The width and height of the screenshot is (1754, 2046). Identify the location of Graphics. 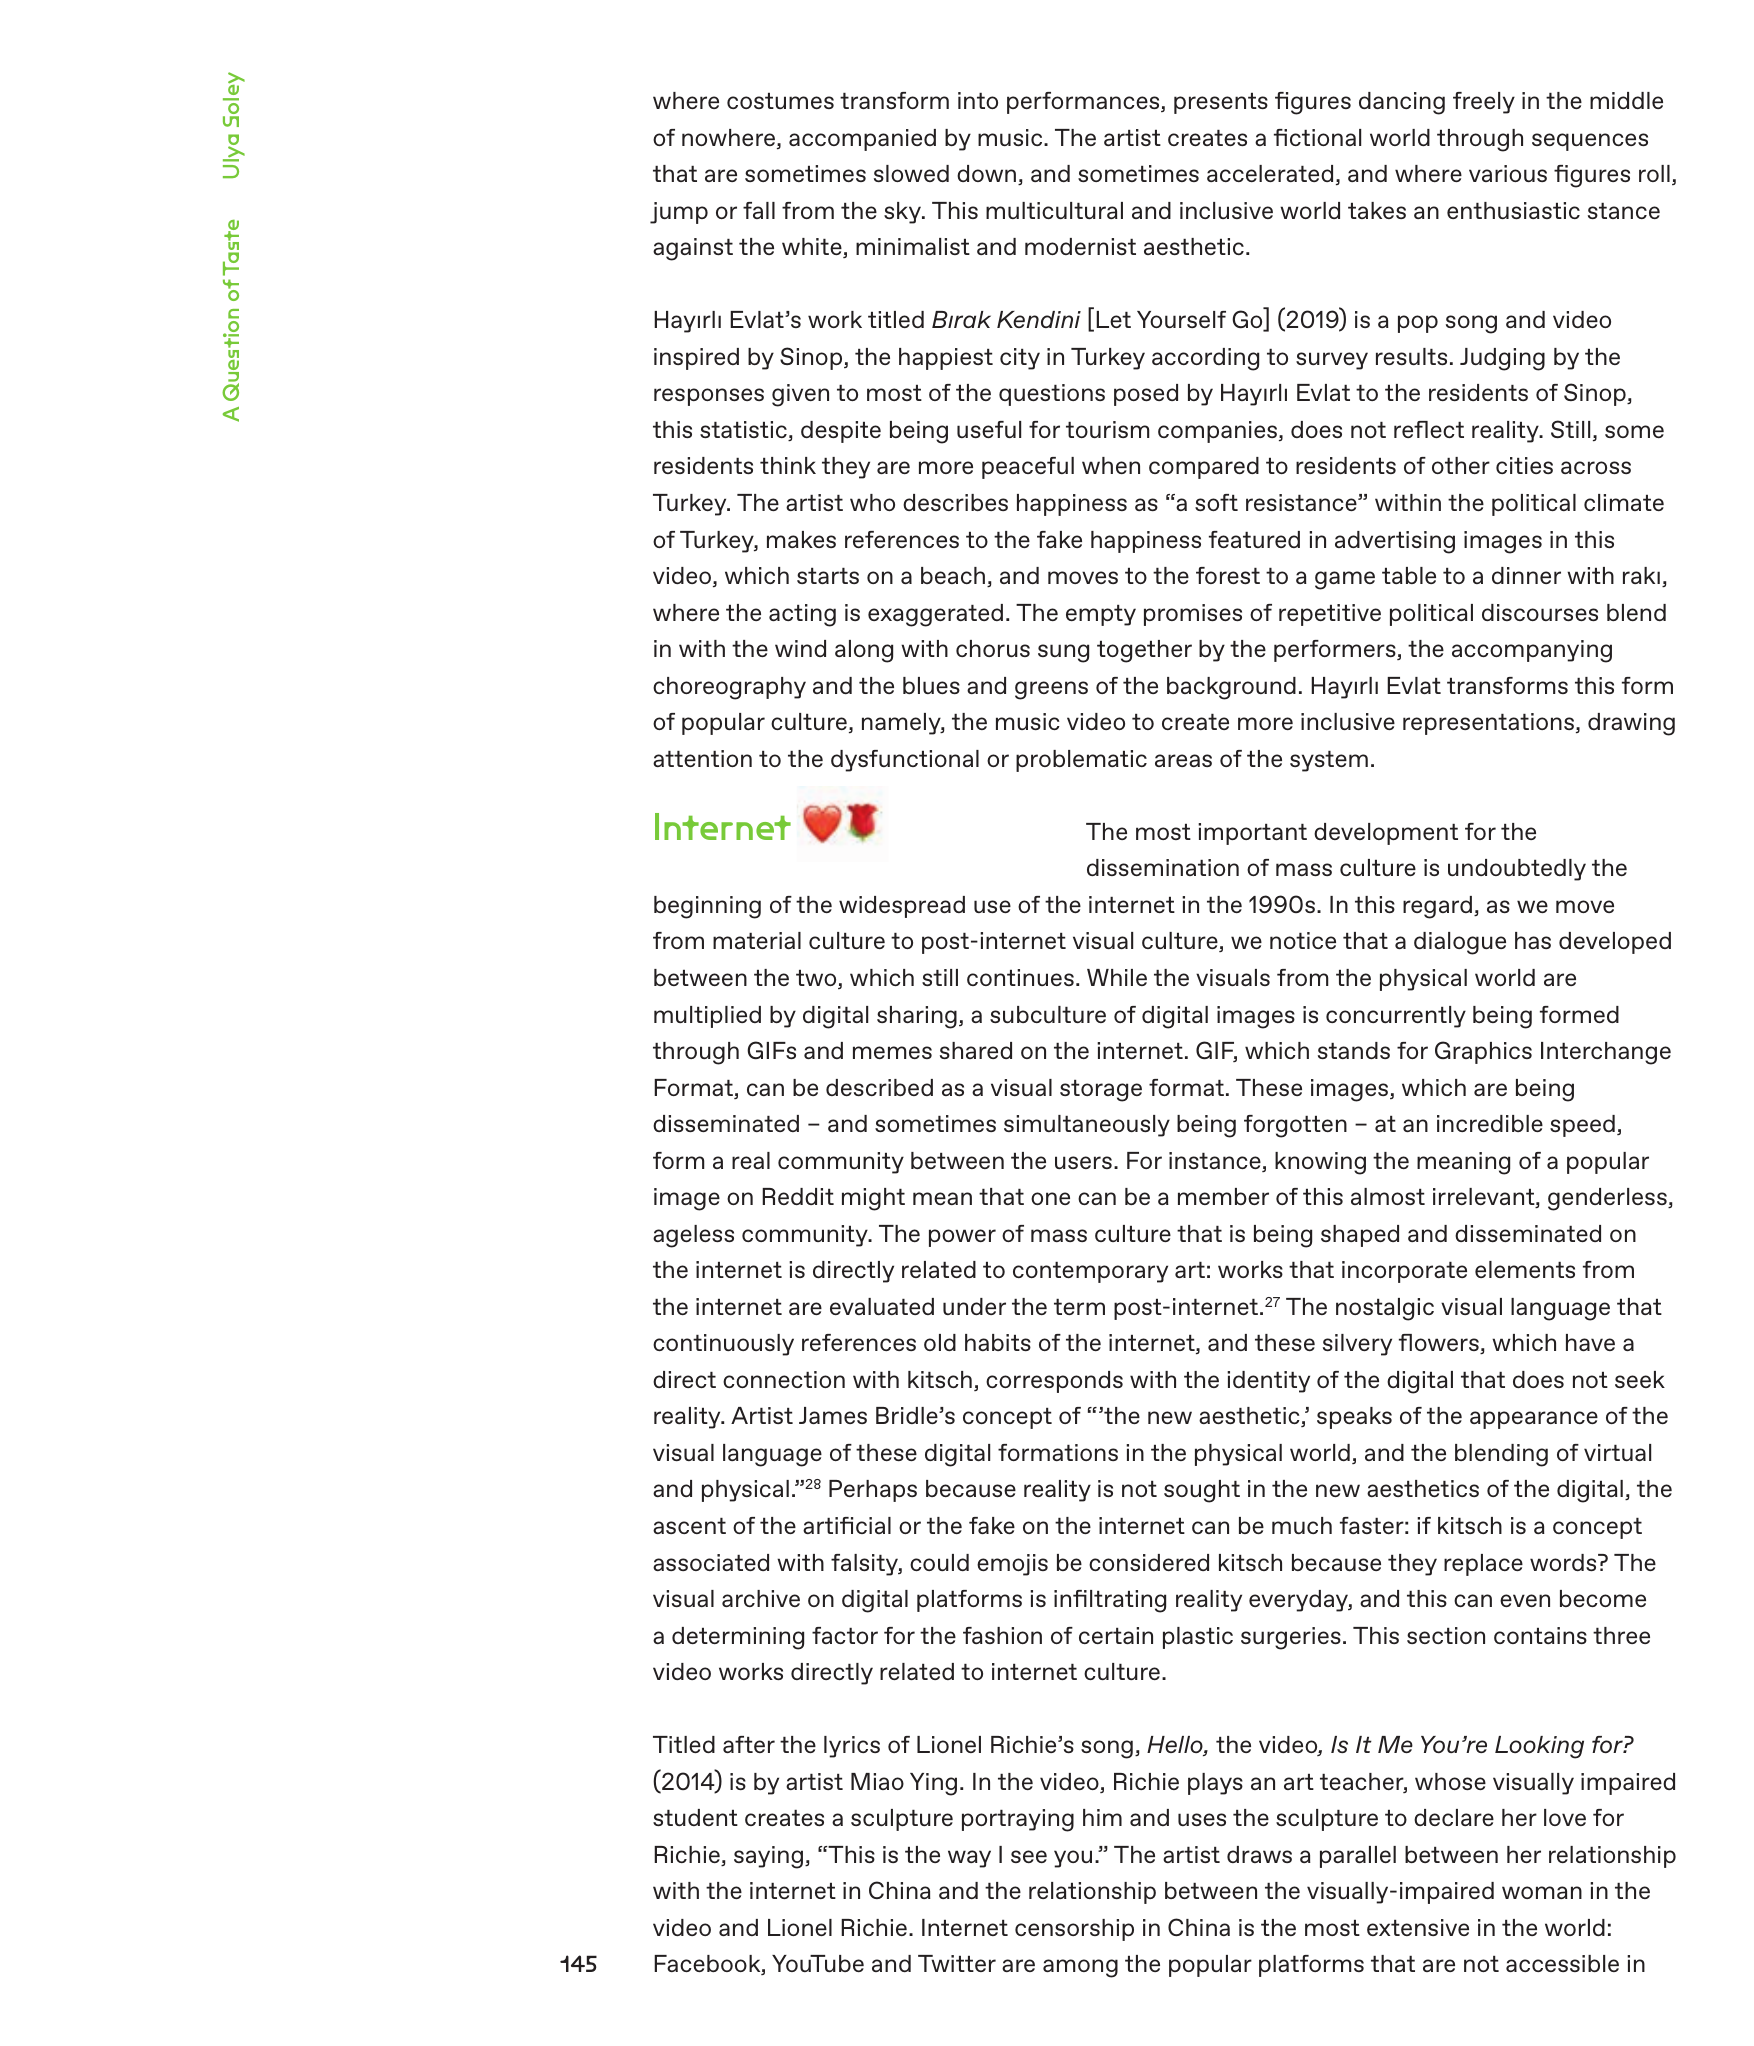
(1483, 1052).
